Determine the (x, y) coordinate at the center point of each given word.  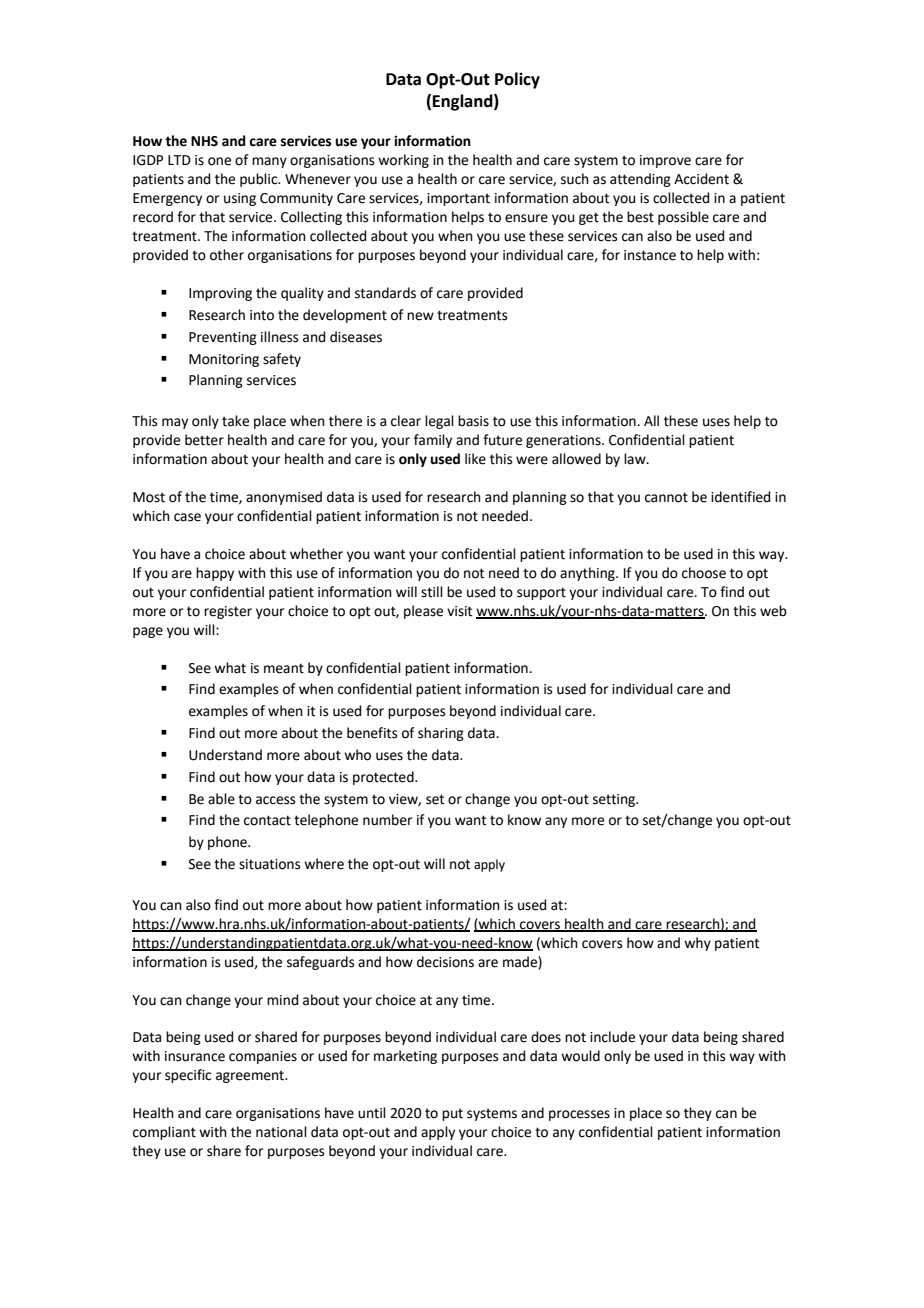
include (612, 1037)
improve (665, 161)
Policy (517, 80)
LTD (179, 160)
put (452, 1114)
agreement (251, 1076)
